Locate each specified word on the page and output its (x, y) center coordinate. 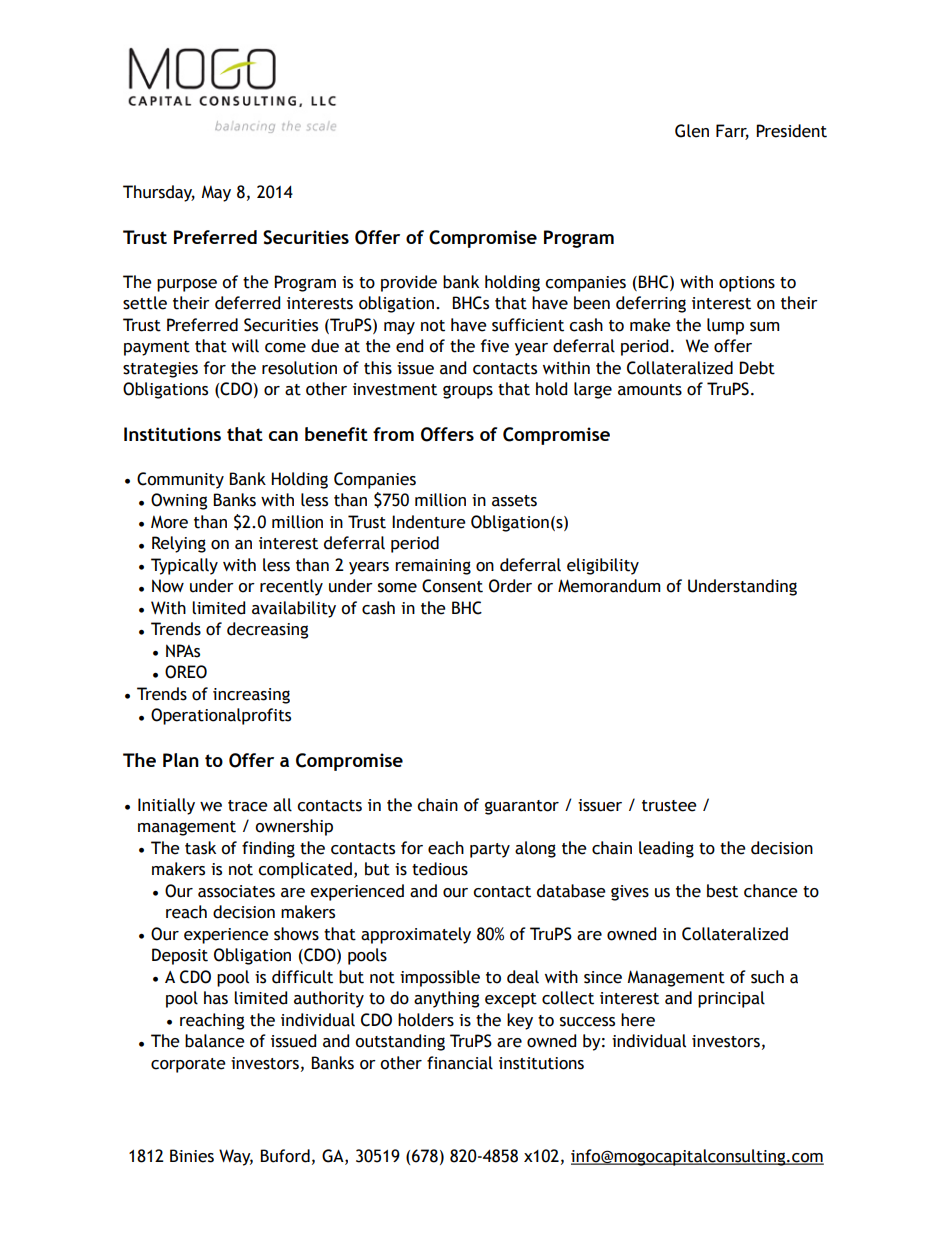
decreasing (267, 630)
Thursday (159, 193)
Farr (732, 131)
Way (236, 1157)
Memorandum (609, 586)
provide (409, 283)
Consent (452, 586)
